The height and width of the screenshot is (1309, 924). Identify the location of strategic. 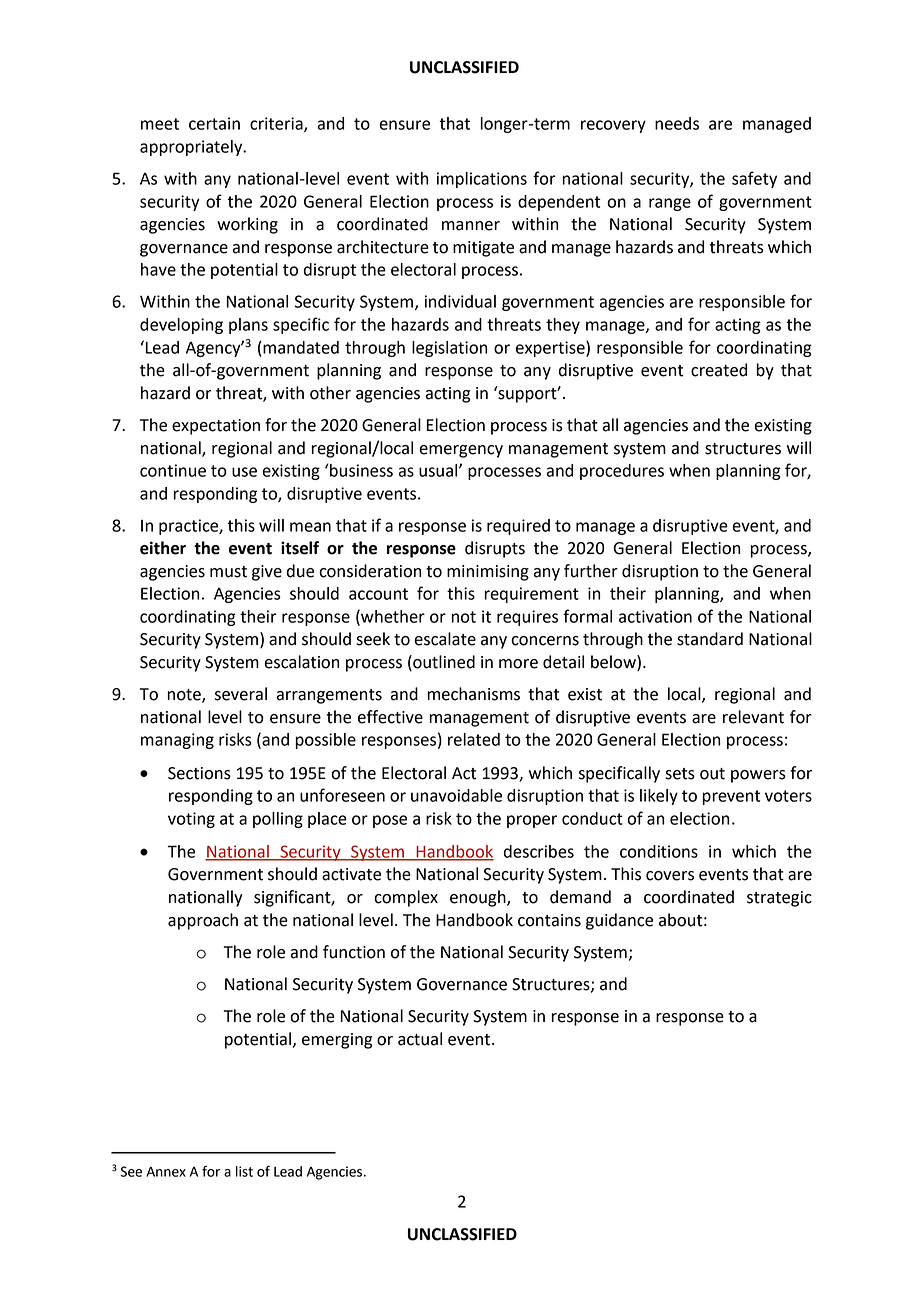
(779, 899).
